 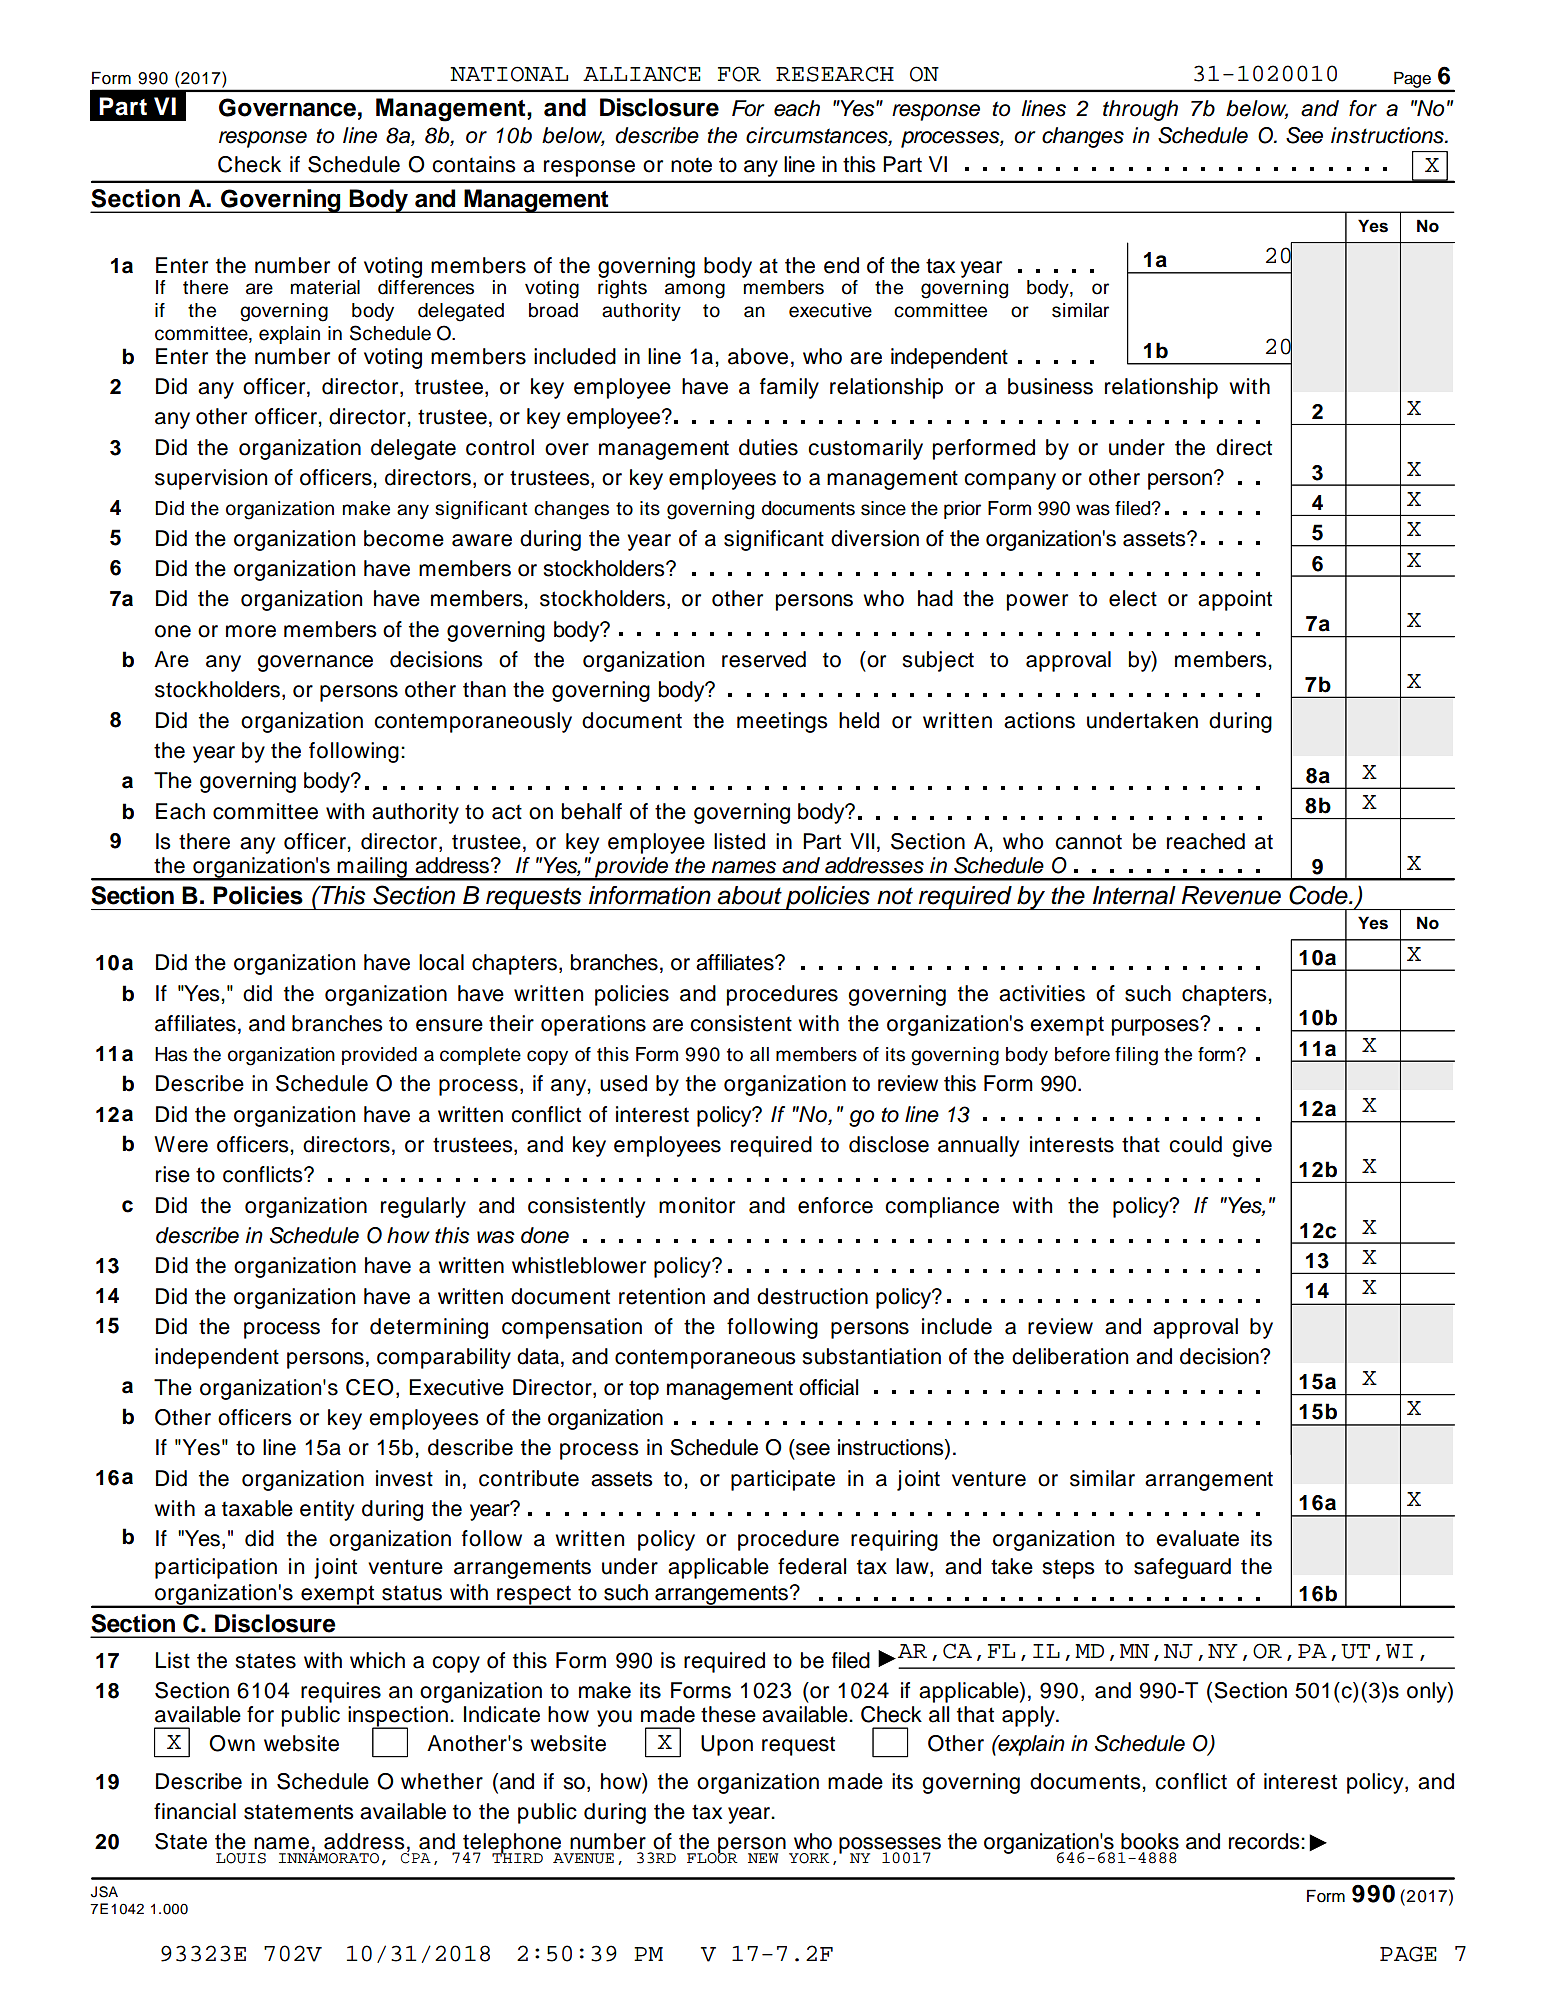 What do you see at coordinates (691, 165) in the screenshot?
I see `note` at bounding box center [691, 165].
